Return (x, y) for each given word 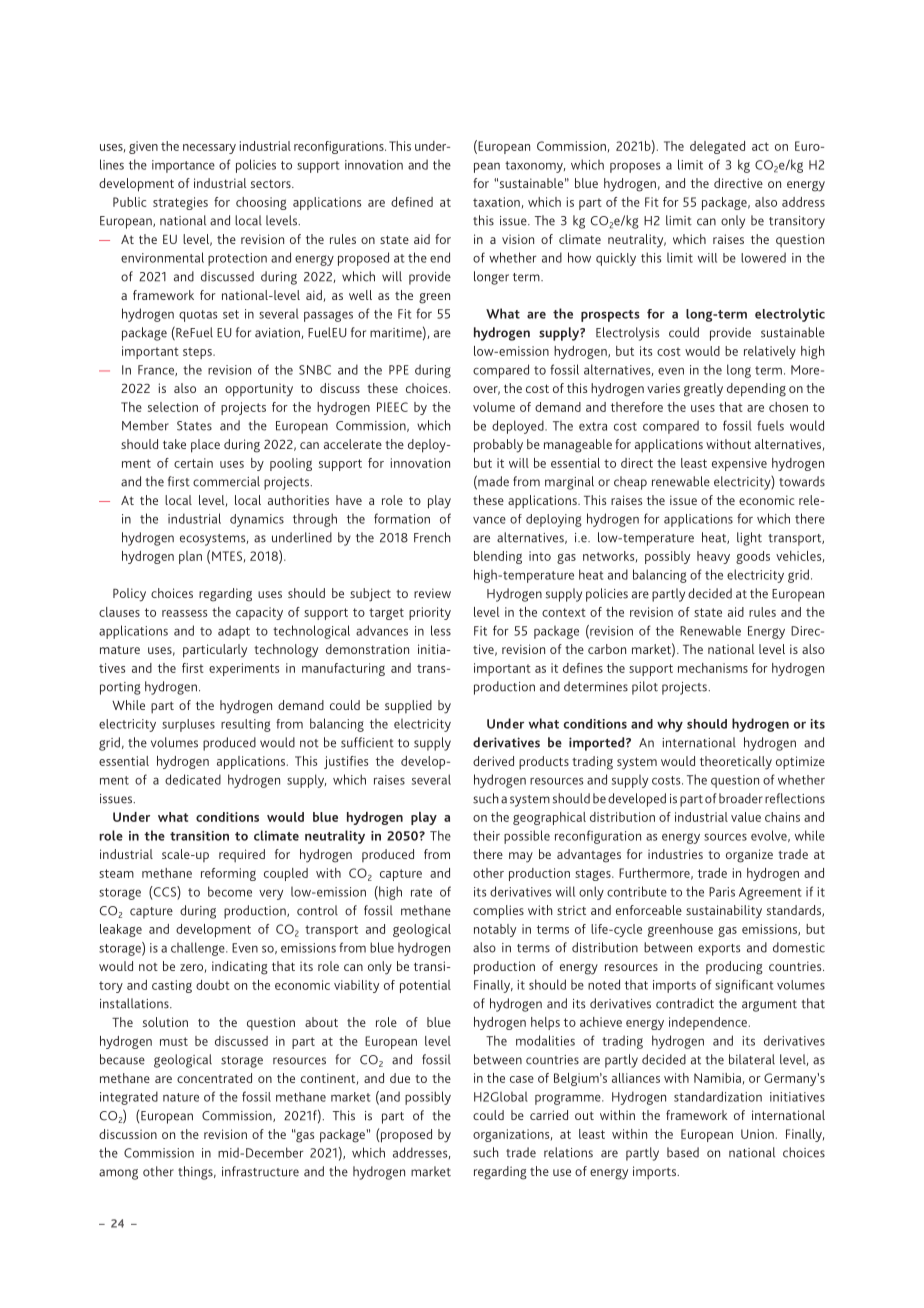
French (432, 537)
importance (183, 166)
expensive (739, 464)
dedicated (193, 779)
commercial (226, 481)
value (746, 817)
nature (181, 1097)
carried (549, 1115)
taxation (496, 202)
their (486, 835)
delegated (717, 147)
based (683, 1152)
